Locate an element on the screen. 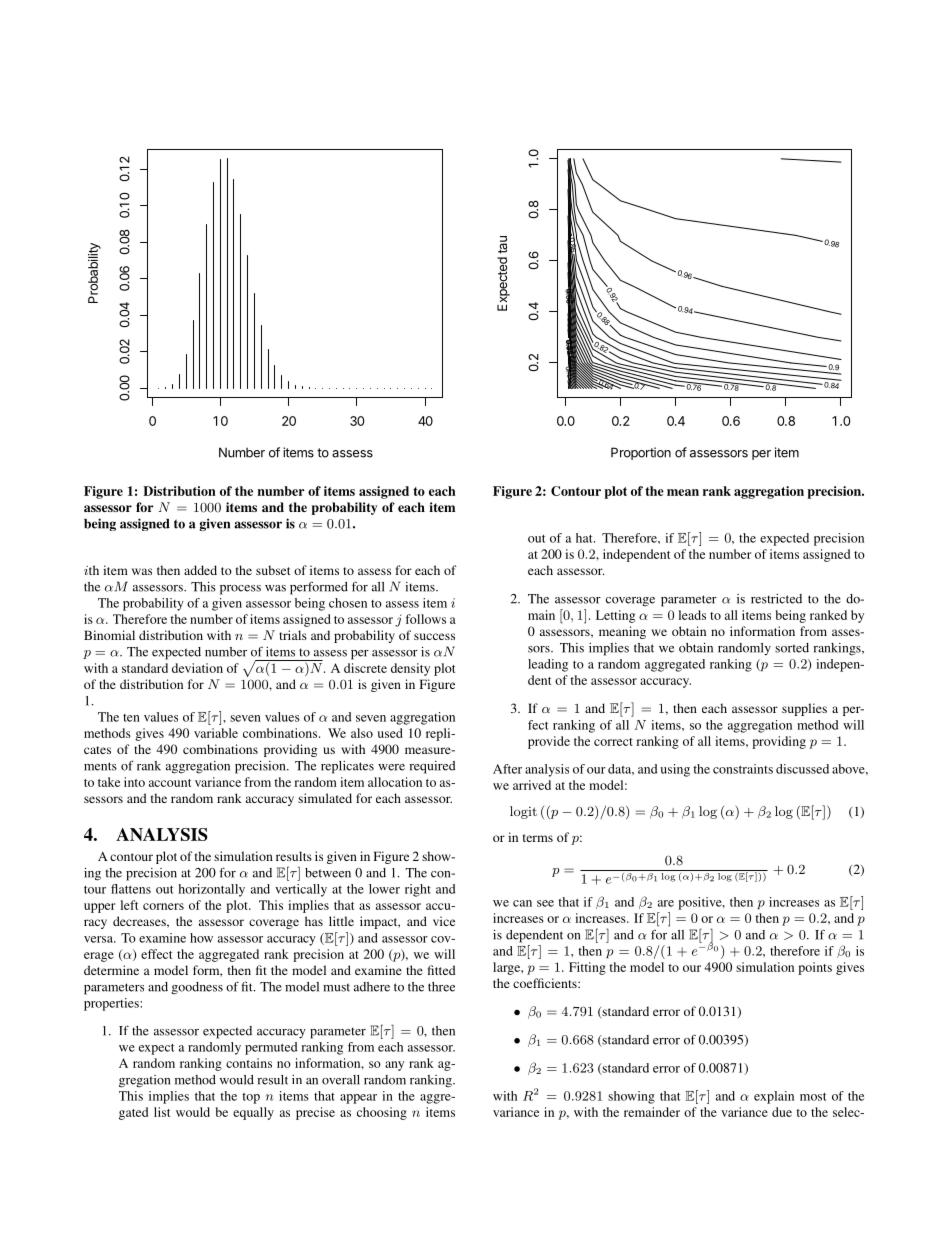  supplies is located at coordinates (804, 709).
